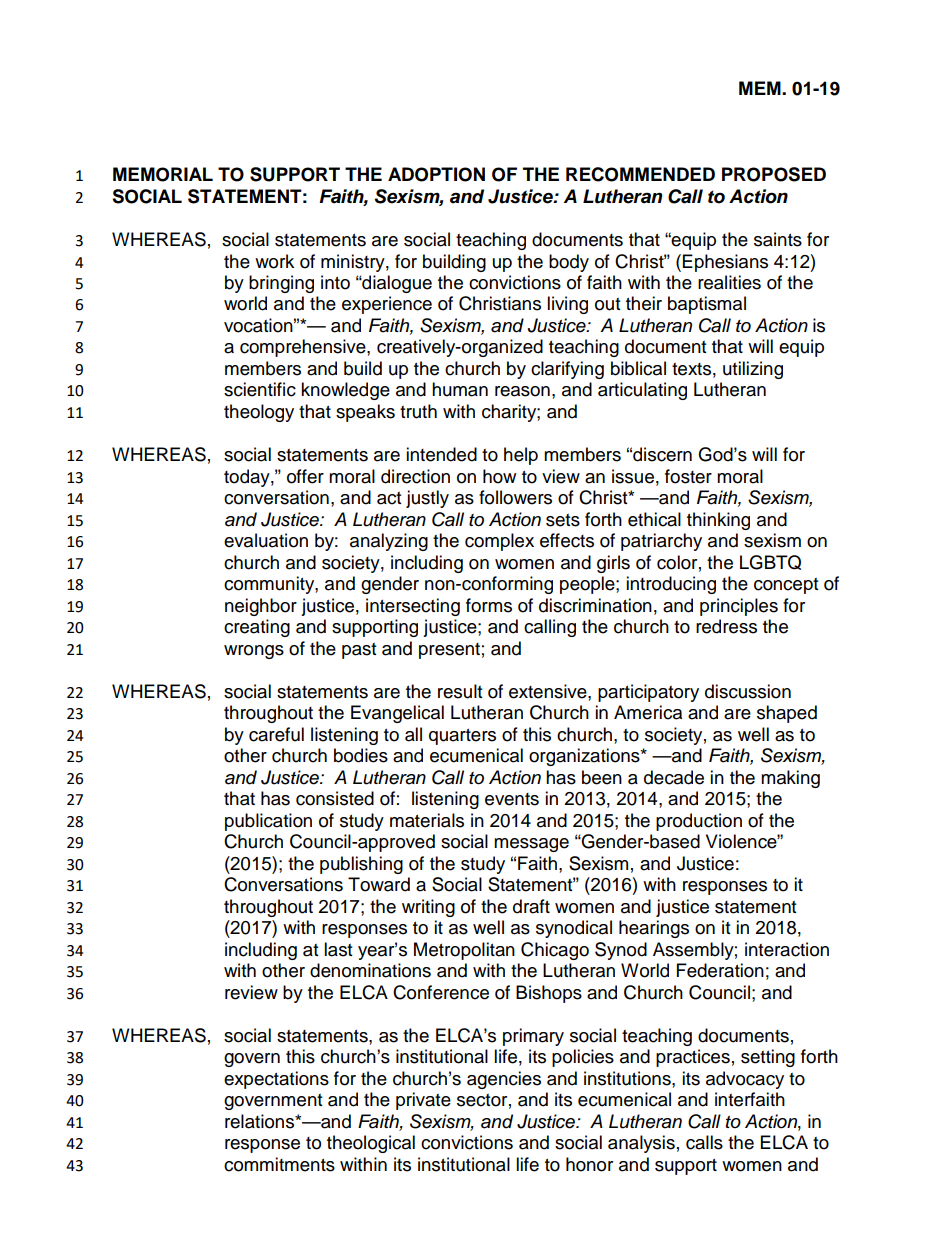 The width and height of the page is (952, 1233). Describe the element at coordinates (276, 734) in the page. I see `careful` at that location.
